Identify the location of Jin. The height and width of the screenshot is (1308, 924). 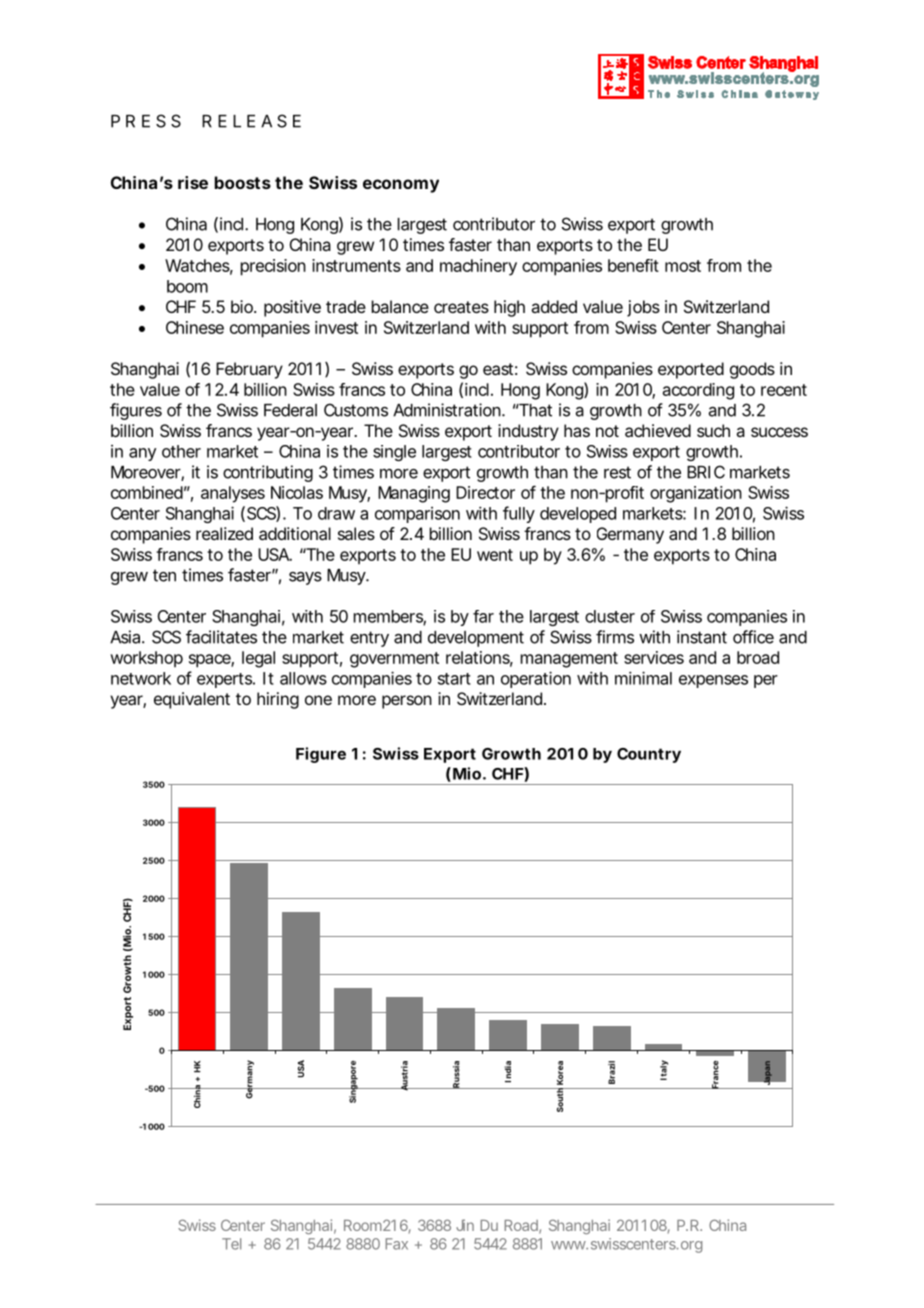
(465, 1225).
